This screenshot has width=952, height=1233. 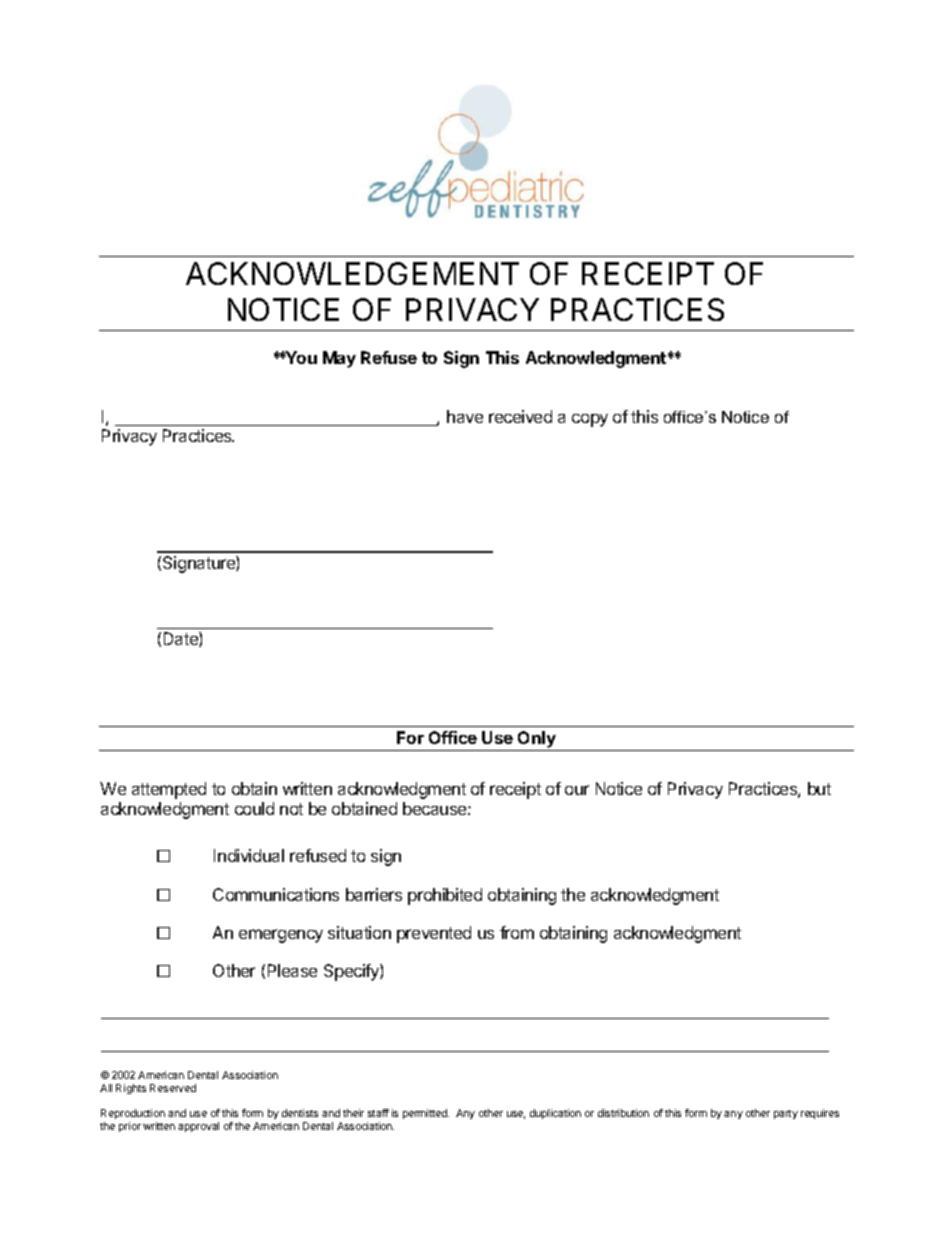 I want to click on attempted, so click(x=169, y=790).
